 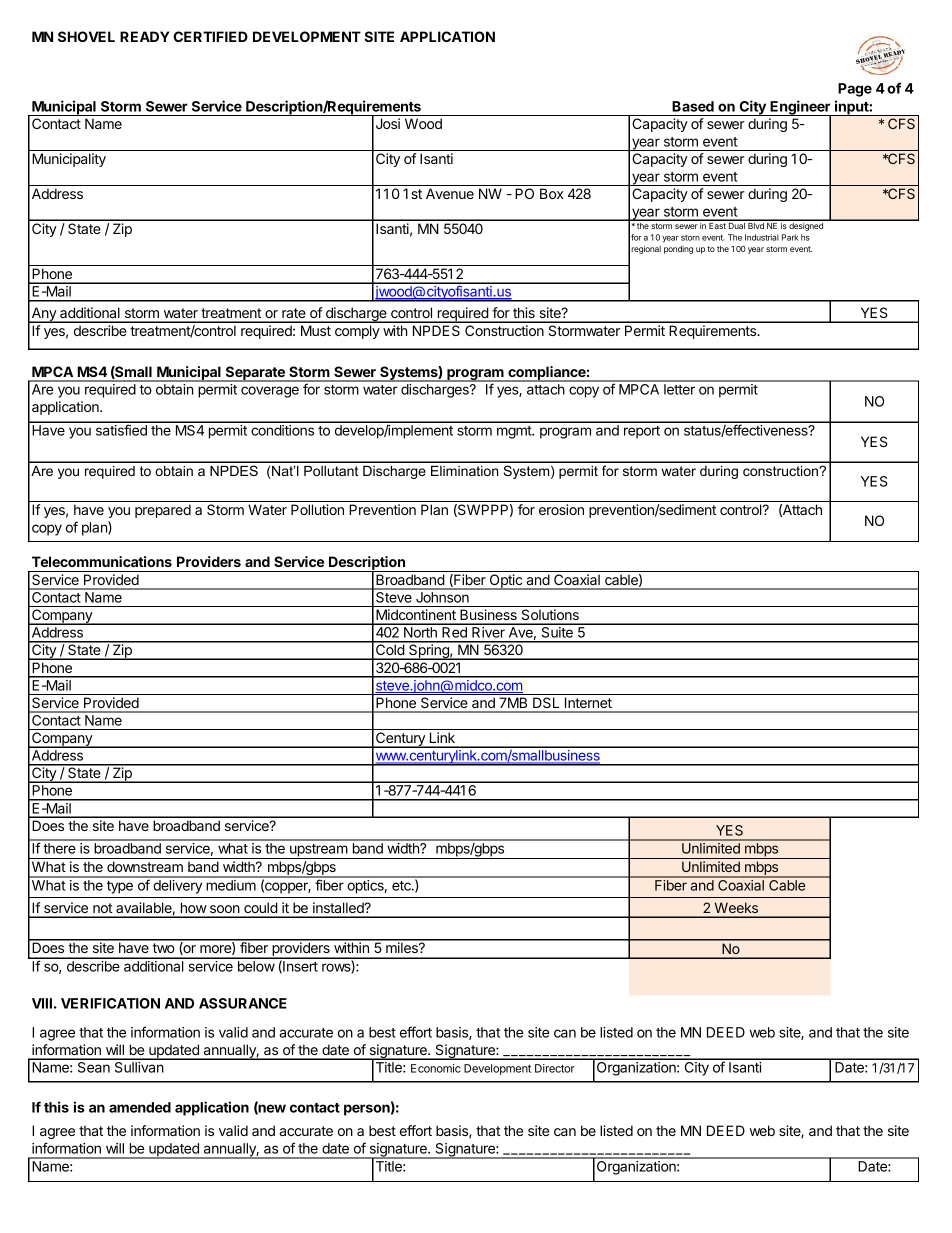 What do you see at coordinates (144, 36) in the screenshot?
I see `READY` at bounding box center [144, 36].
